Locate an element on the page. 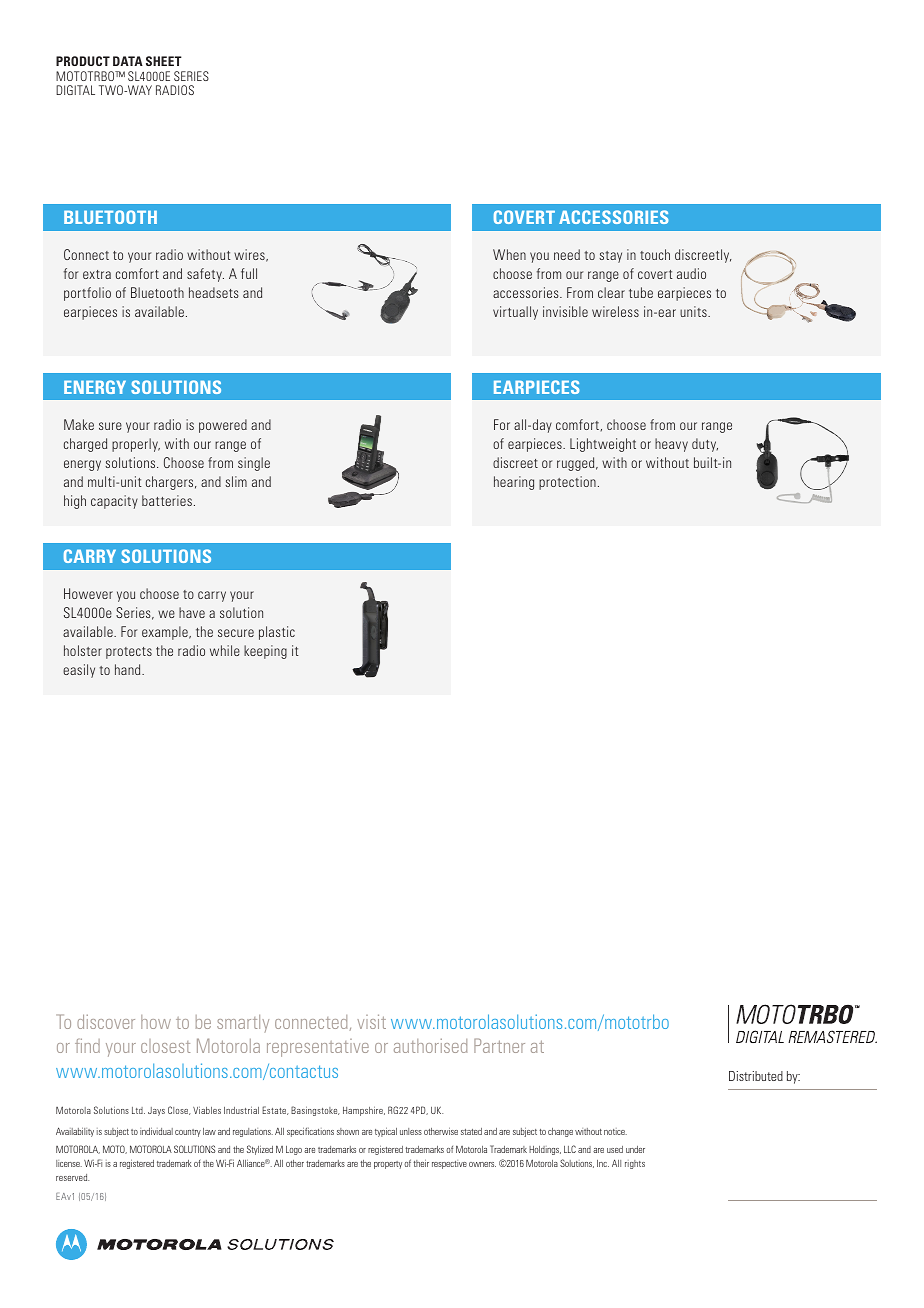 The image size is (924, 1308). hand is located at coordinates (129, 669).
